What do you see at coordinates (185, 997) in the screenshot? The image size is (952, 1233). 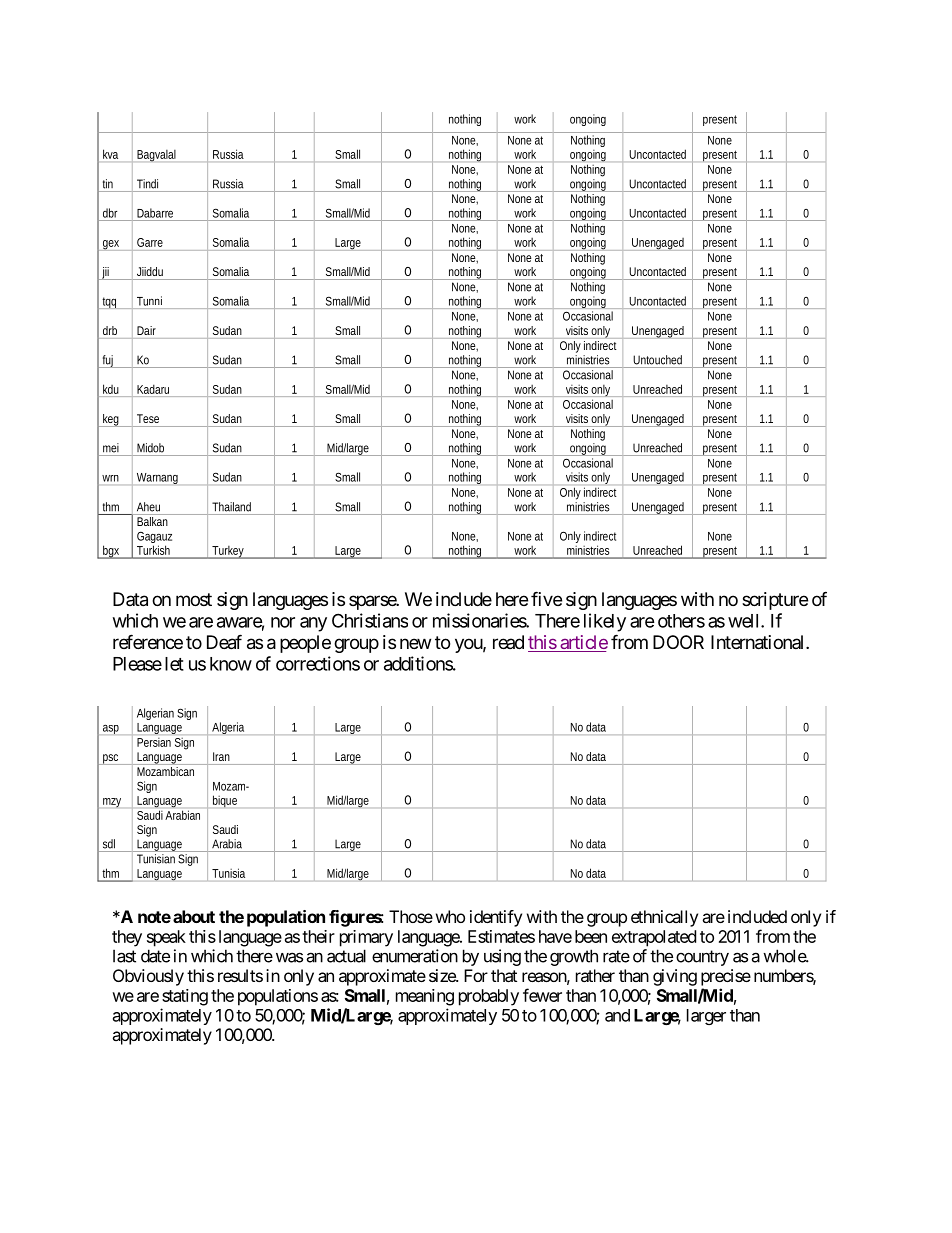 I see `stating` at bounding box center [185, 997].
